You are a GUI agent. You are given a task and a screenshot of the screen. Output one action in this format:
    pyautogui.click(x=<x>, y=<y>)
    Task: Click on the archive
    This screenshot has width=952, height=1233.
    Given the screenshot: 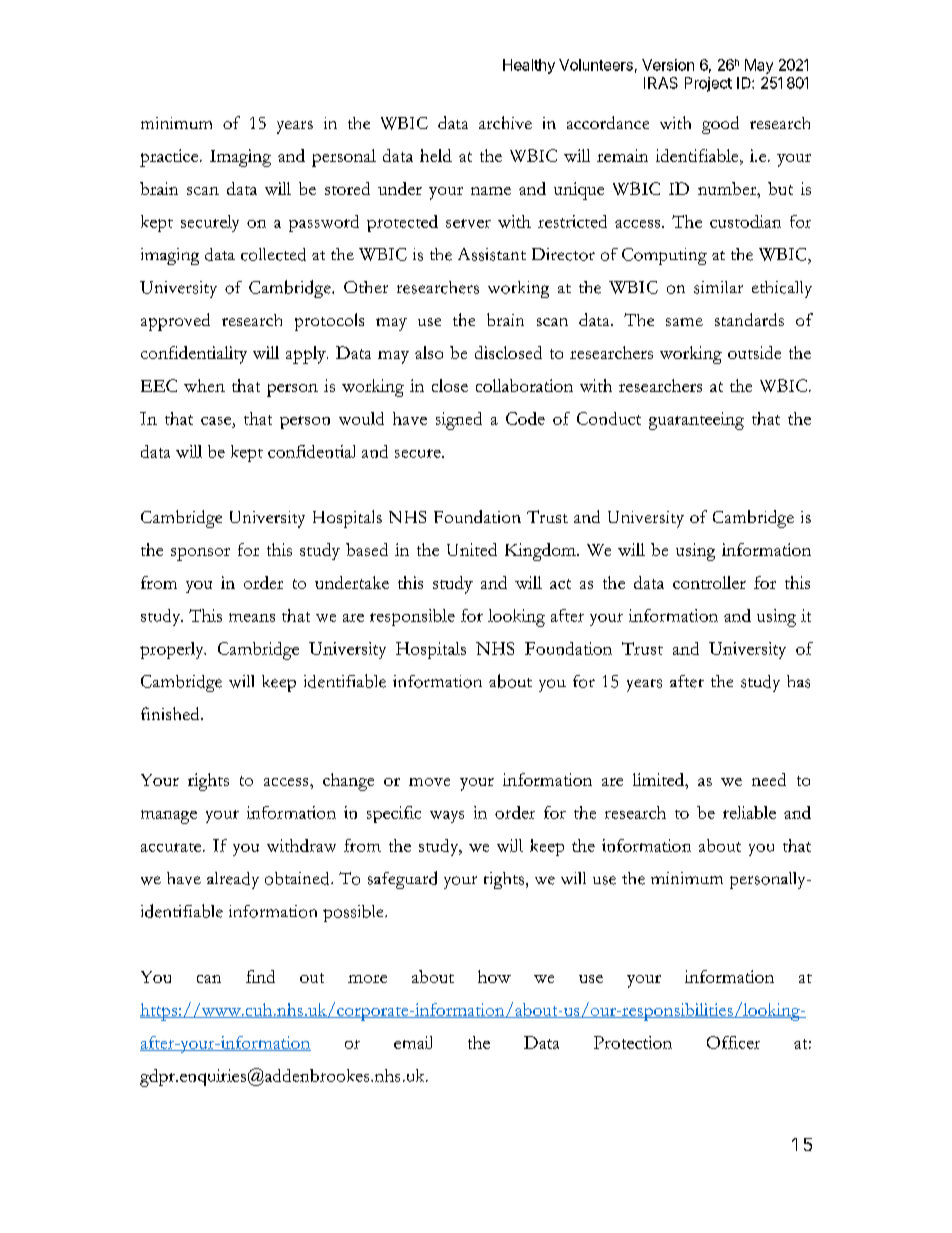 What is the action you would take?
    pyautogui.click(x=505, y=122)
